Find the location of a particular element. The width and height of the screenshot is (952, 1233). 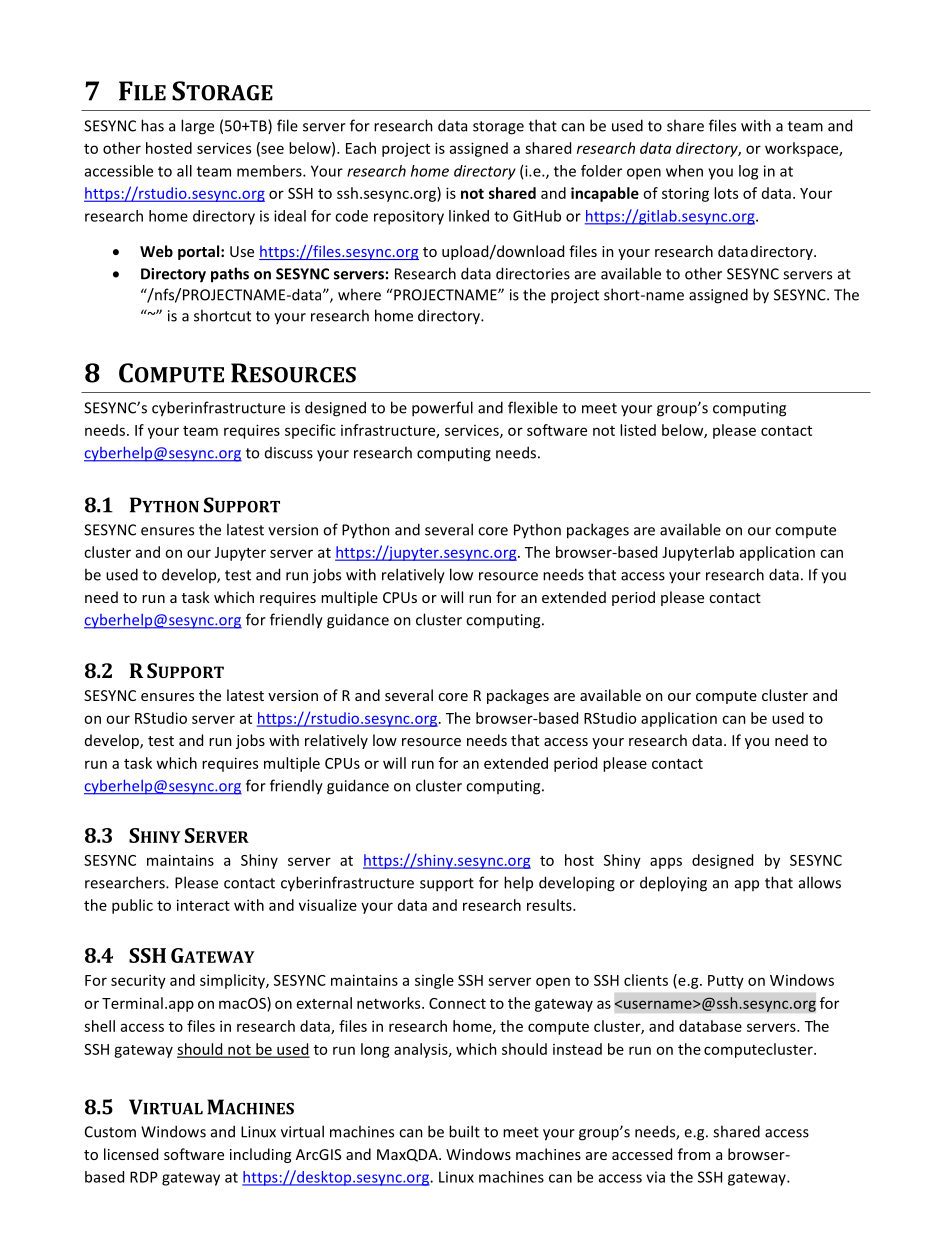

powerful is located at coordinates (442, 409).
